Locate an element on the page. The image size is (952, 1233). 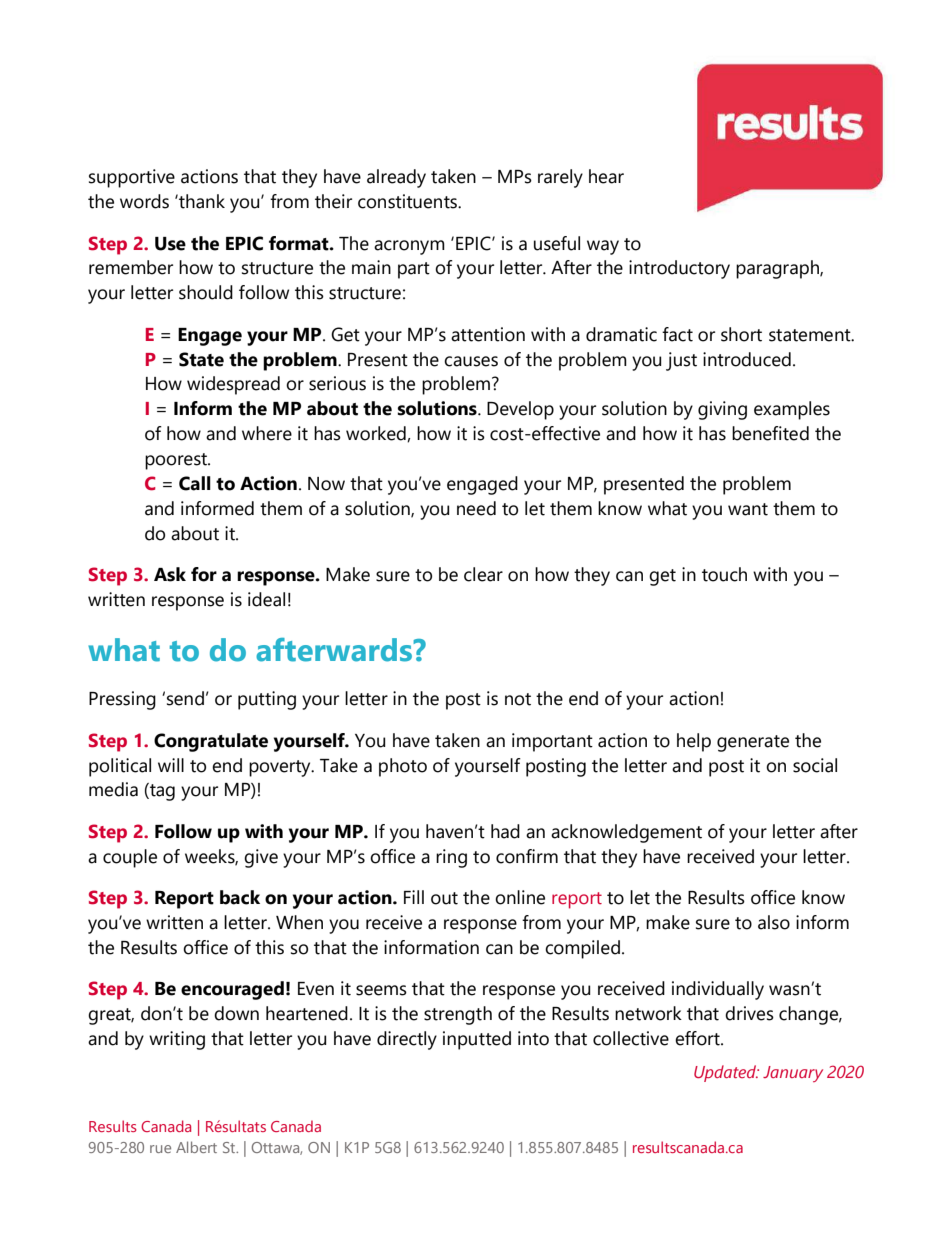
Develop is located at coordinates (520, 410).
